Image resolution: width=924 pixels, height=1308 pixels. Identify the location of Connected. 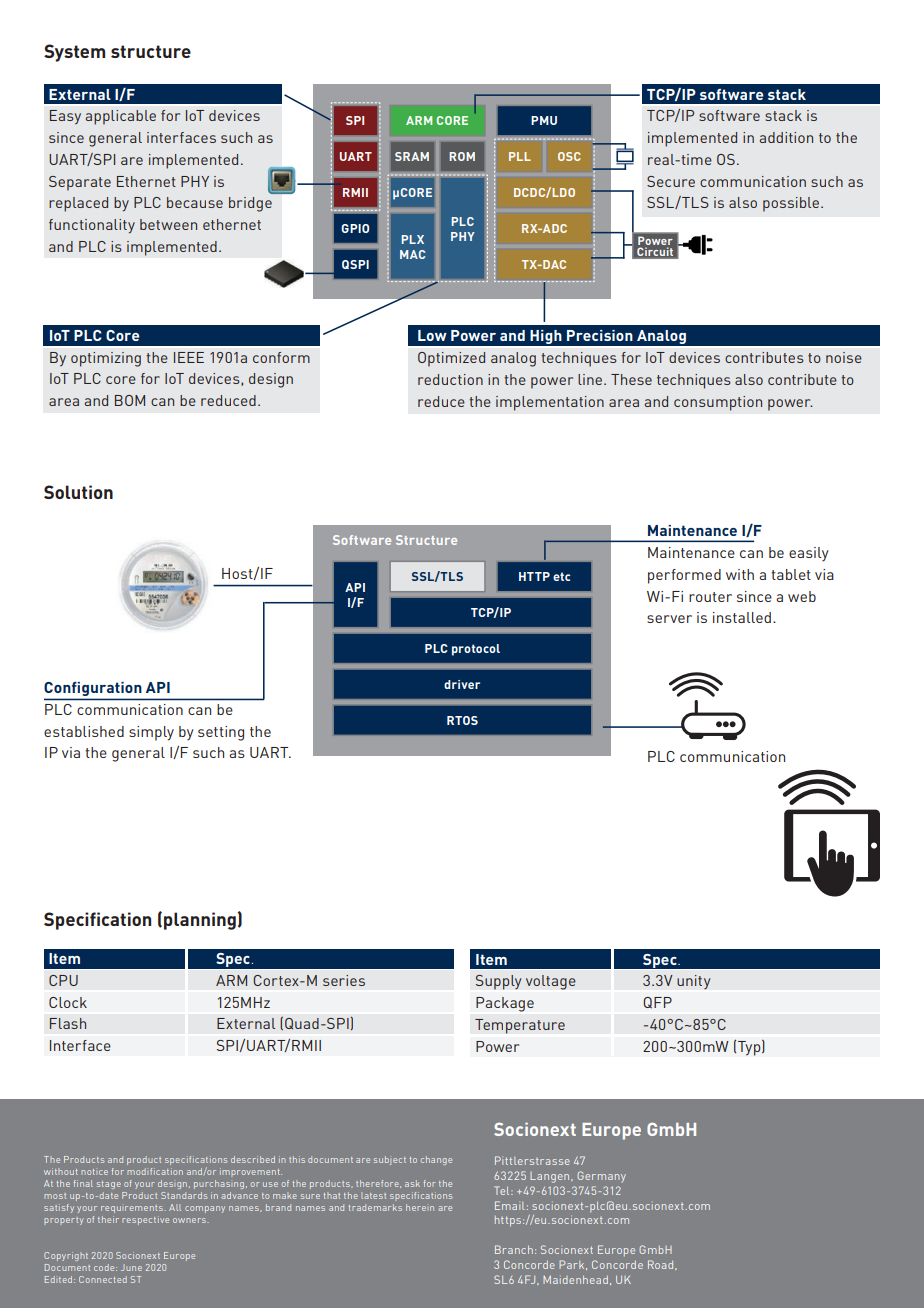
(103, 1279).
